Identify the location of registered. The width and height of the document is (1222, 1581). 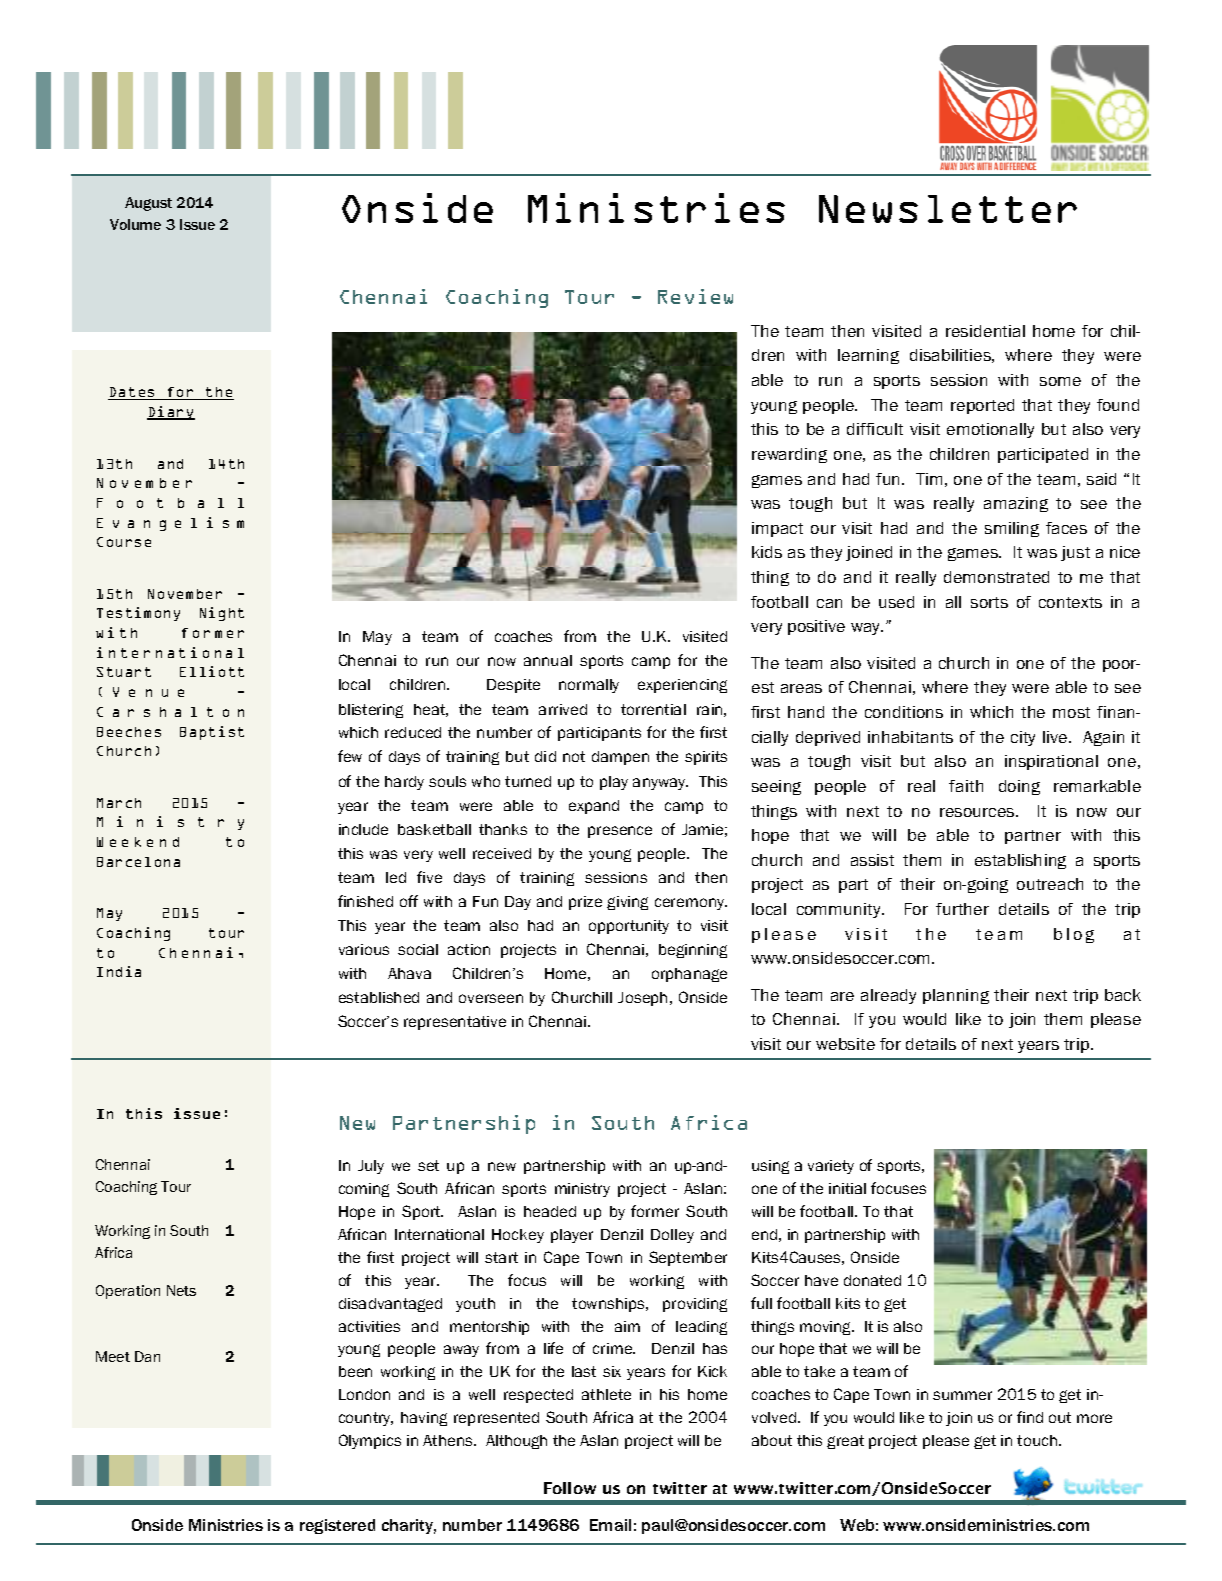
(337, 1526).
